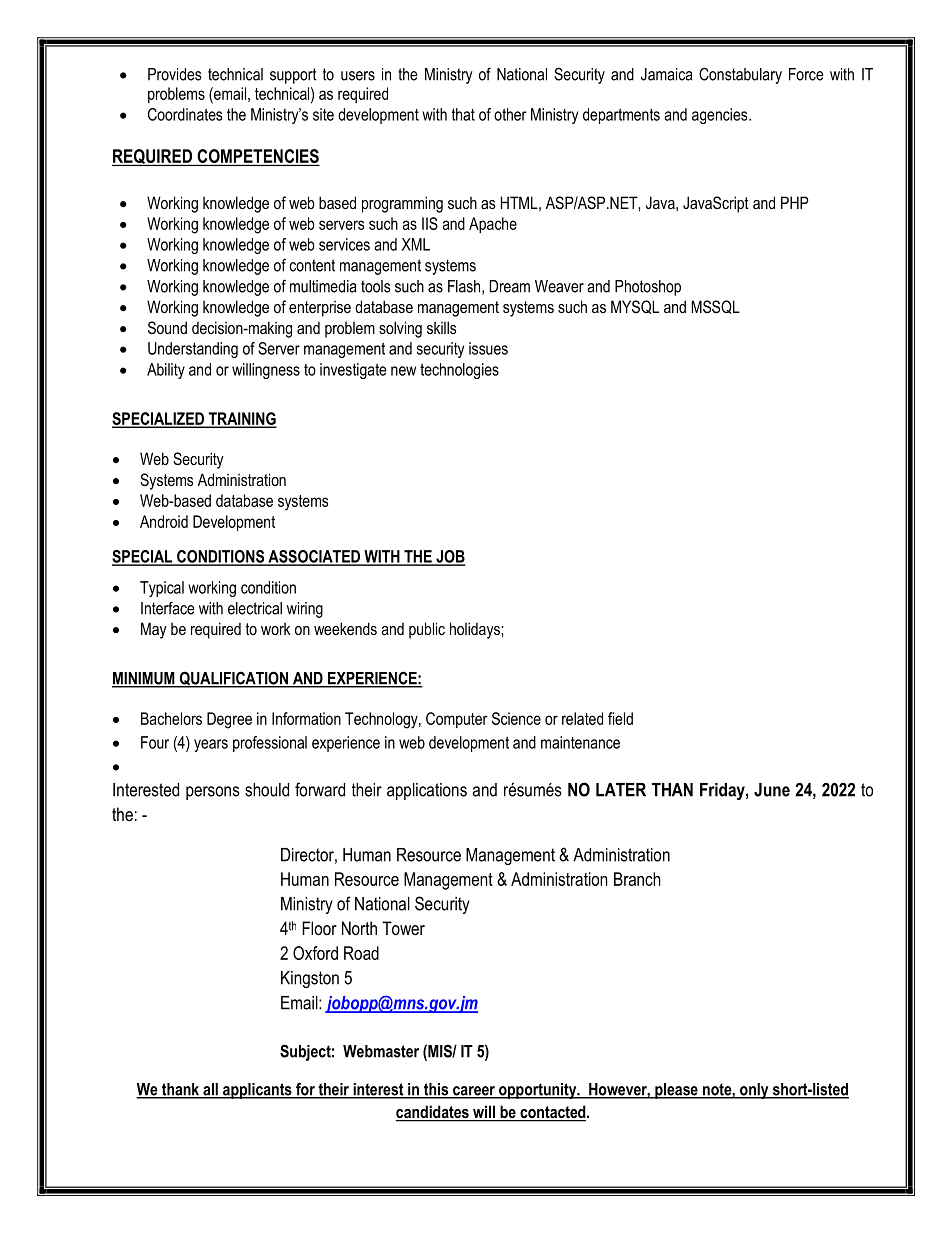  Describe the element at coordinates (210, 1090) in the screenshot. I see `all` at that location.
